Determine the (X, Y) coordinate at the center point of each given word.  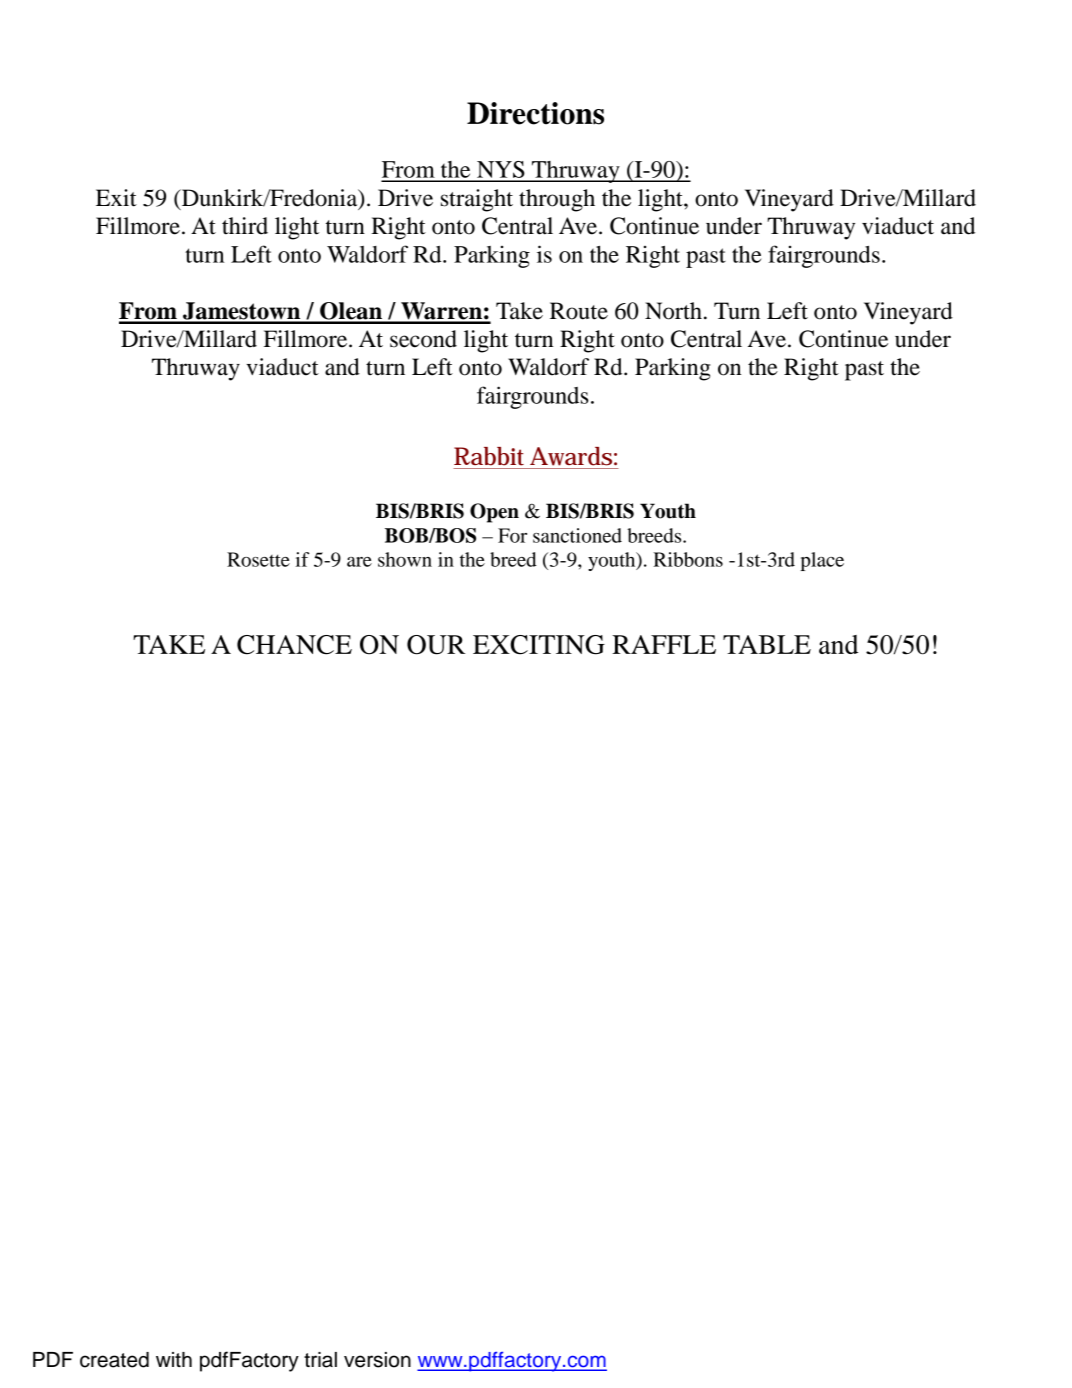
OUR (436, 645)
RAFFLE (664, 644)
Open (494, 513)
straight (477, 200)
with (174, 1359)
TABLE (767, 644)
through (557, 200)
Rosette (258, 559)
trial (320, 1360)
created (114, 1360)
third (245, 226)
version (377, 1360)
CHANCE (294, 645)
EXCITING (539, 645)
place (822, 561)
